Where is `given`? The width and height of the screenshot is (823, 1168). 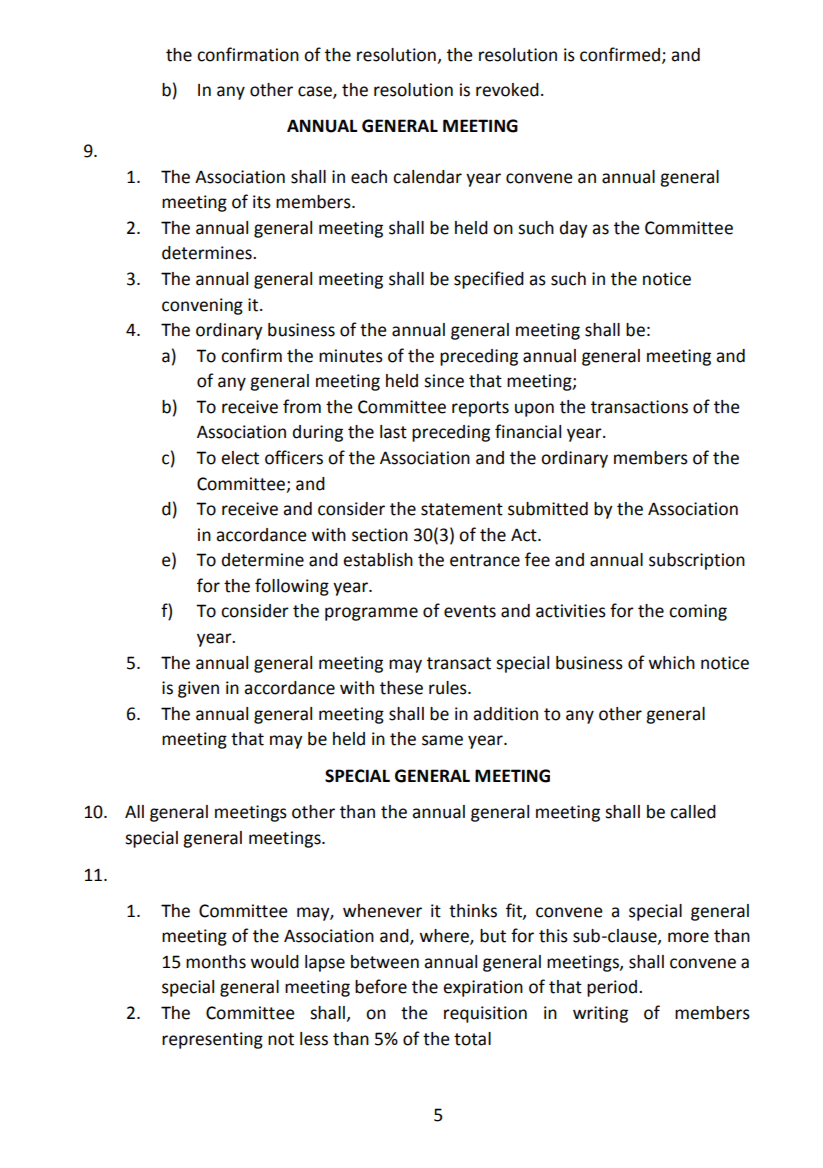 given is located at coordinates (198, 689).
